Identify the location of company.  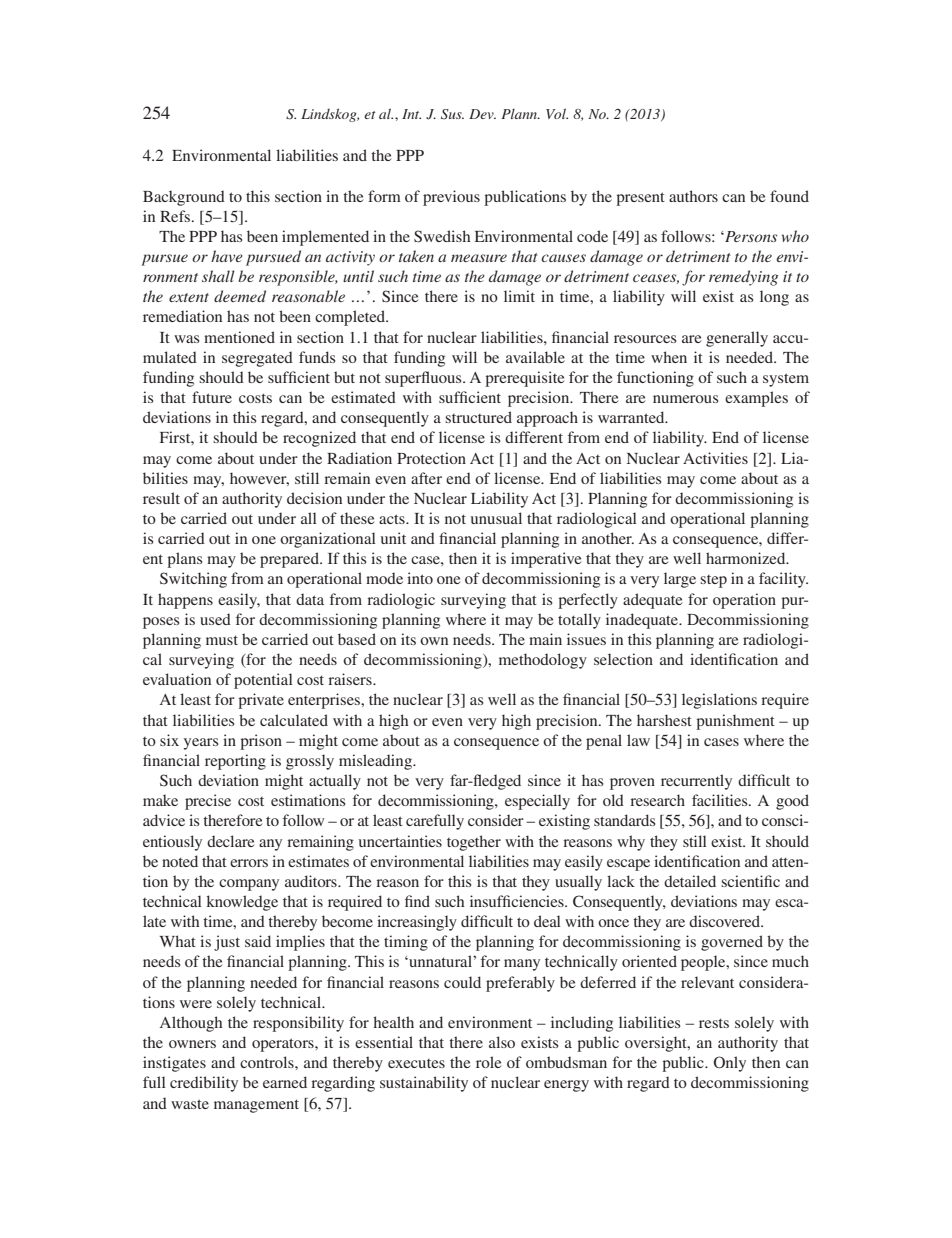
(249, 885).
